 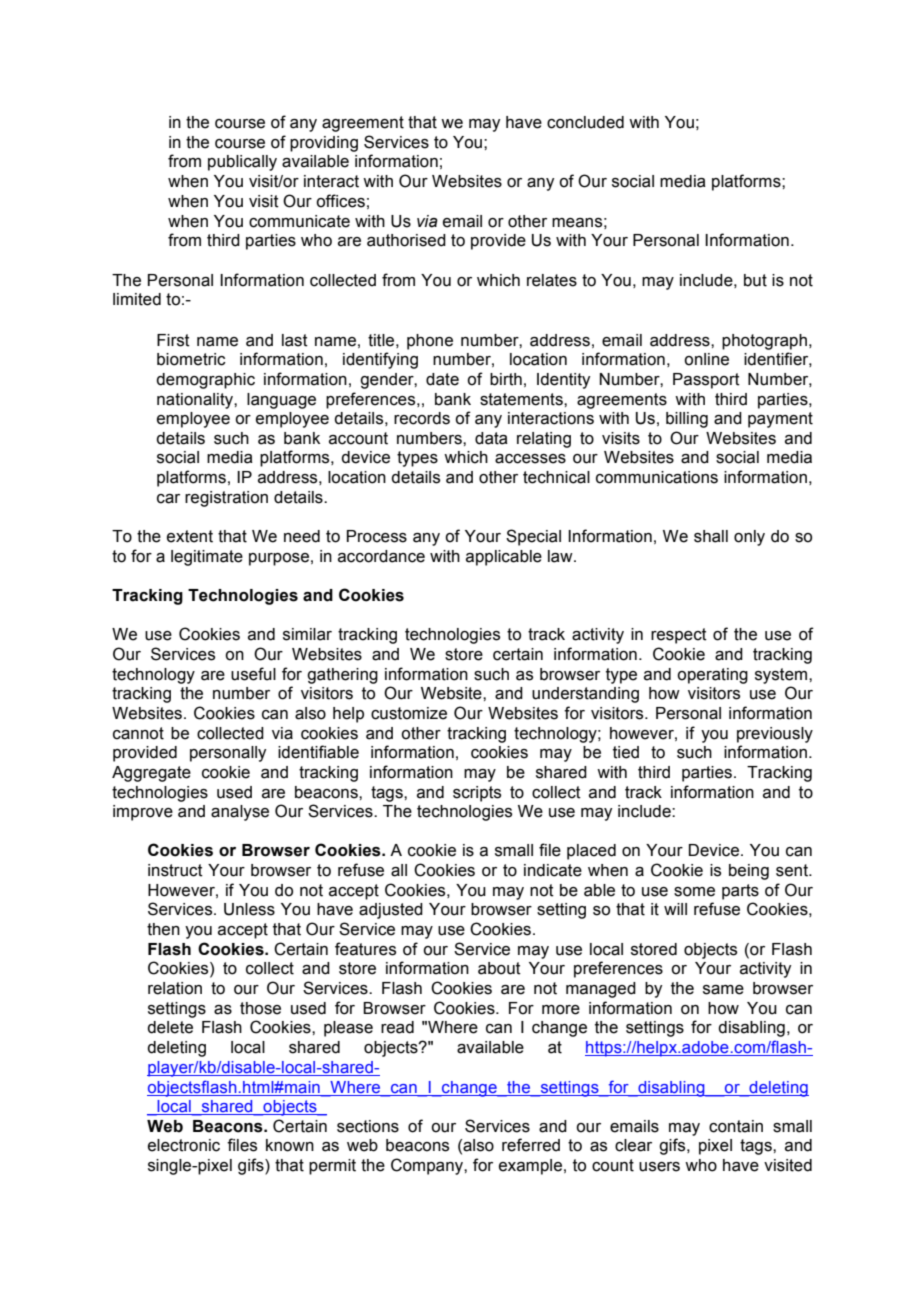 I want to click on registration, so click(x=226, y=499).
